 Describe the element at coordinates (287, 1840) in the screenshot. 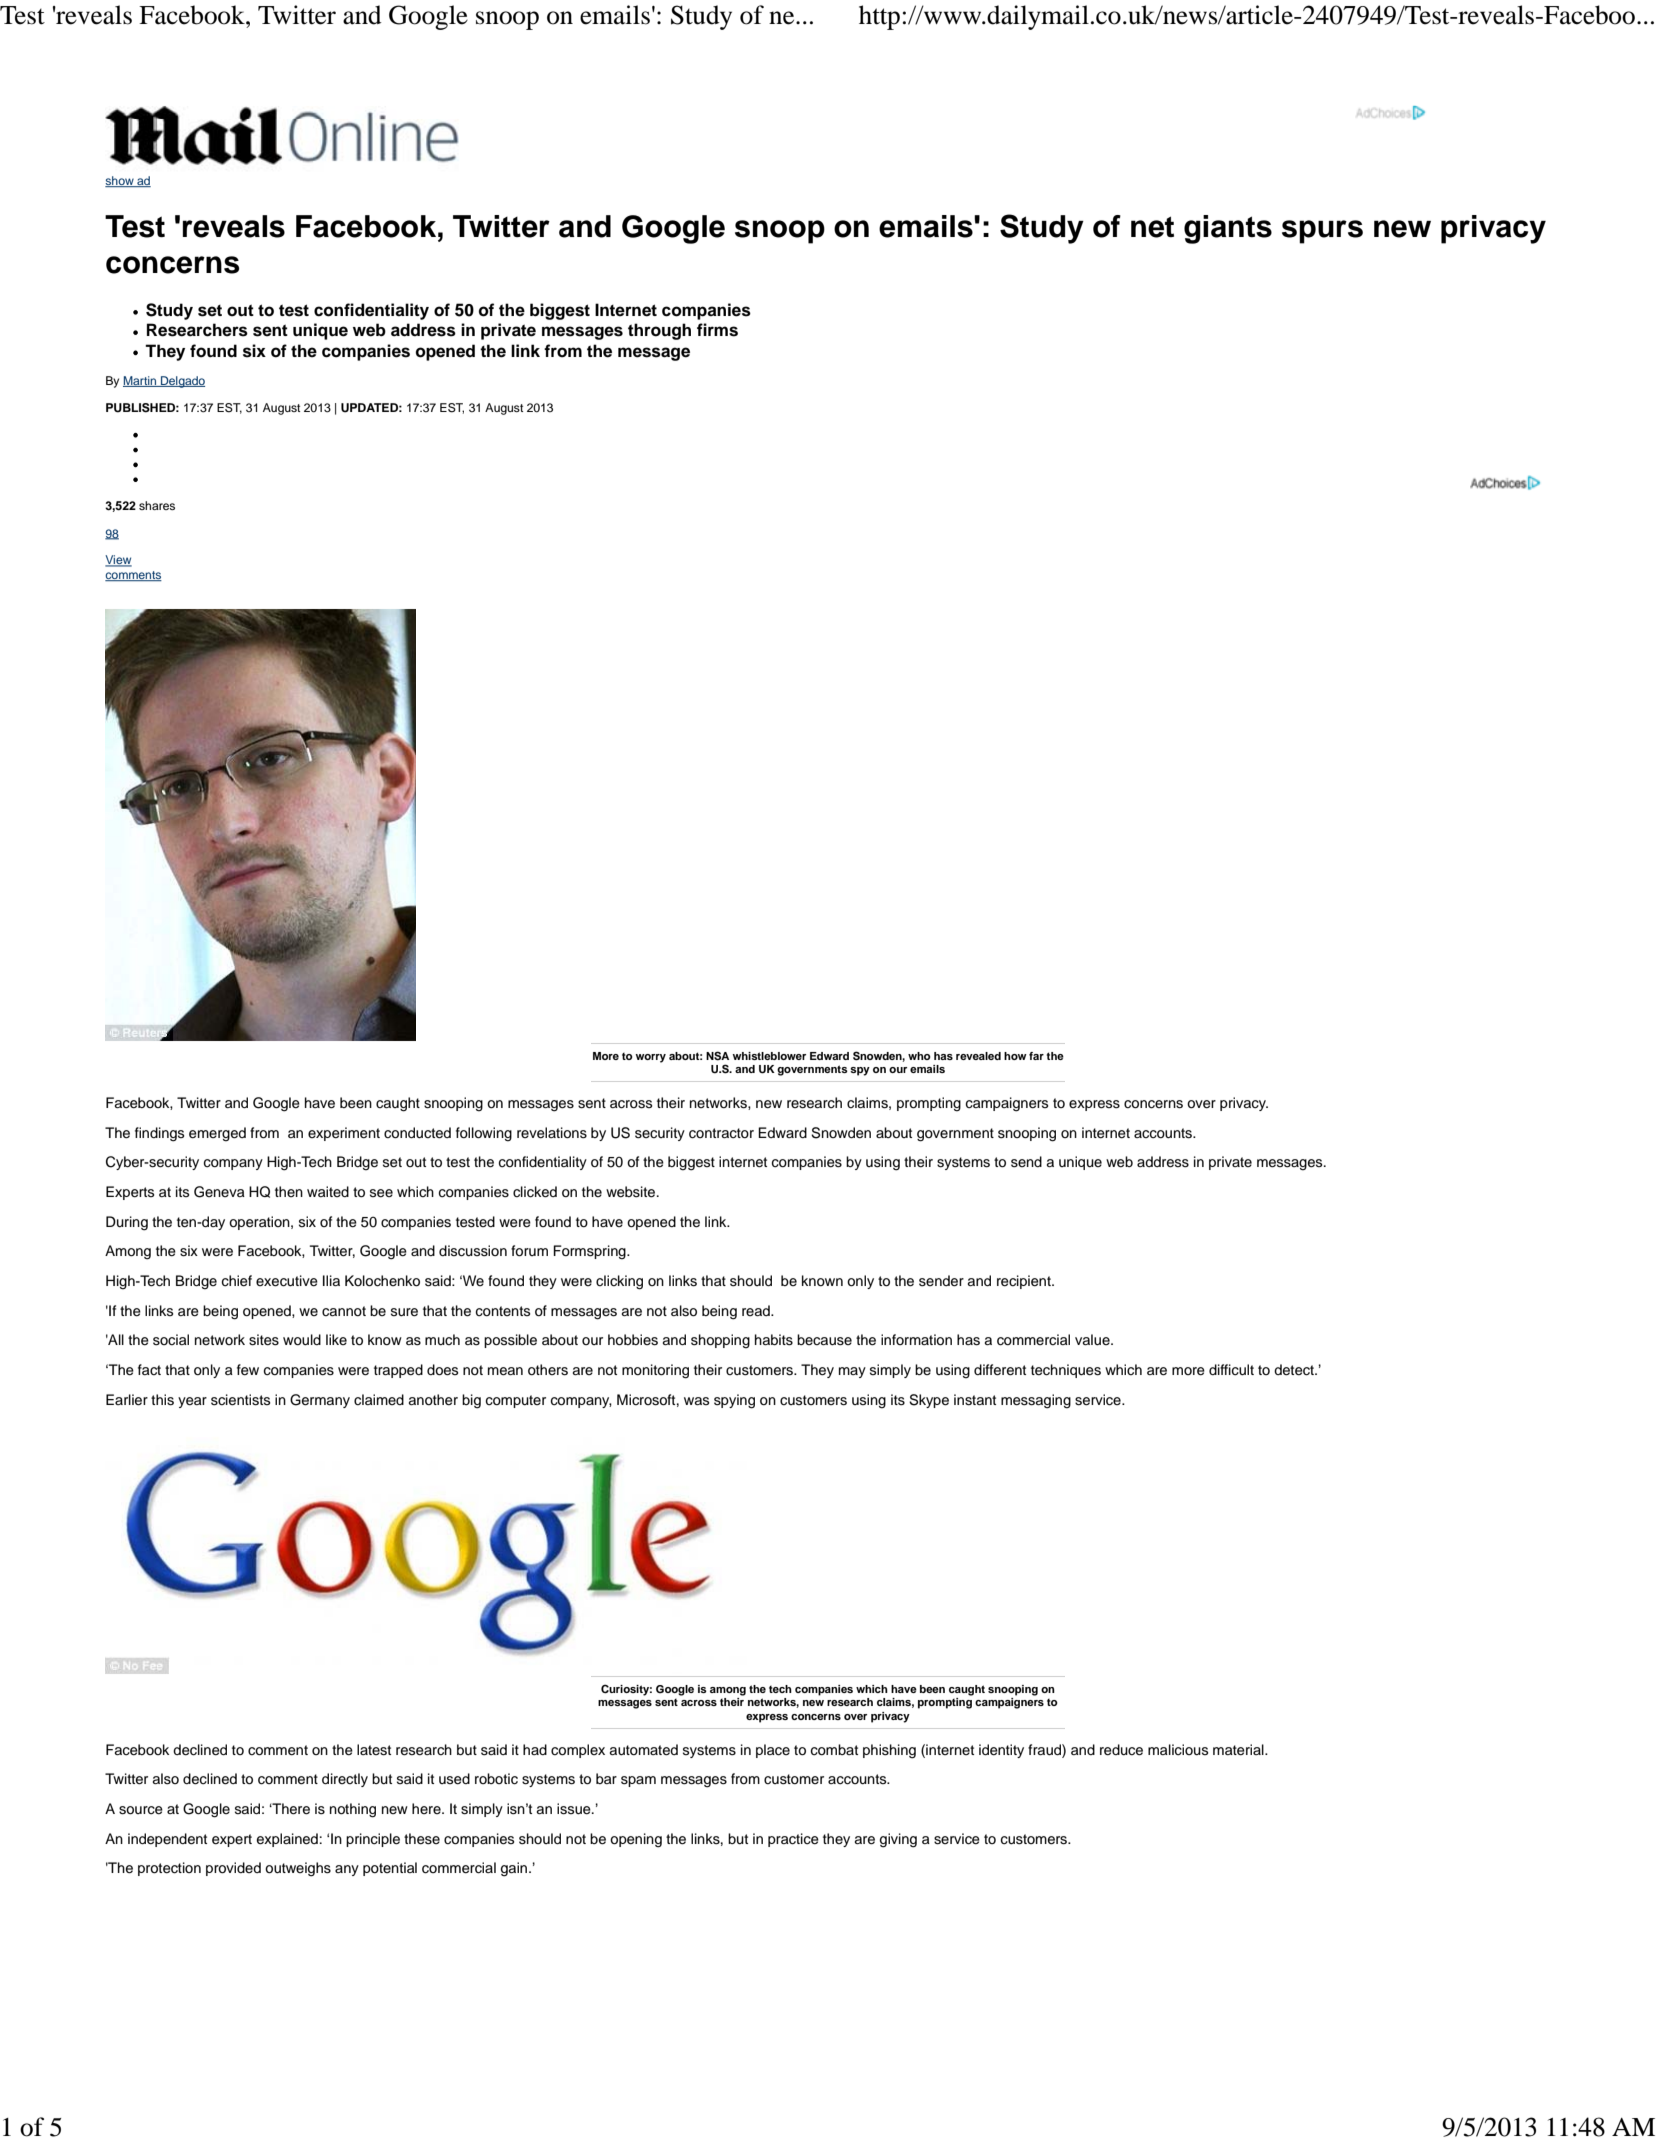

I see `explained` at that location.
